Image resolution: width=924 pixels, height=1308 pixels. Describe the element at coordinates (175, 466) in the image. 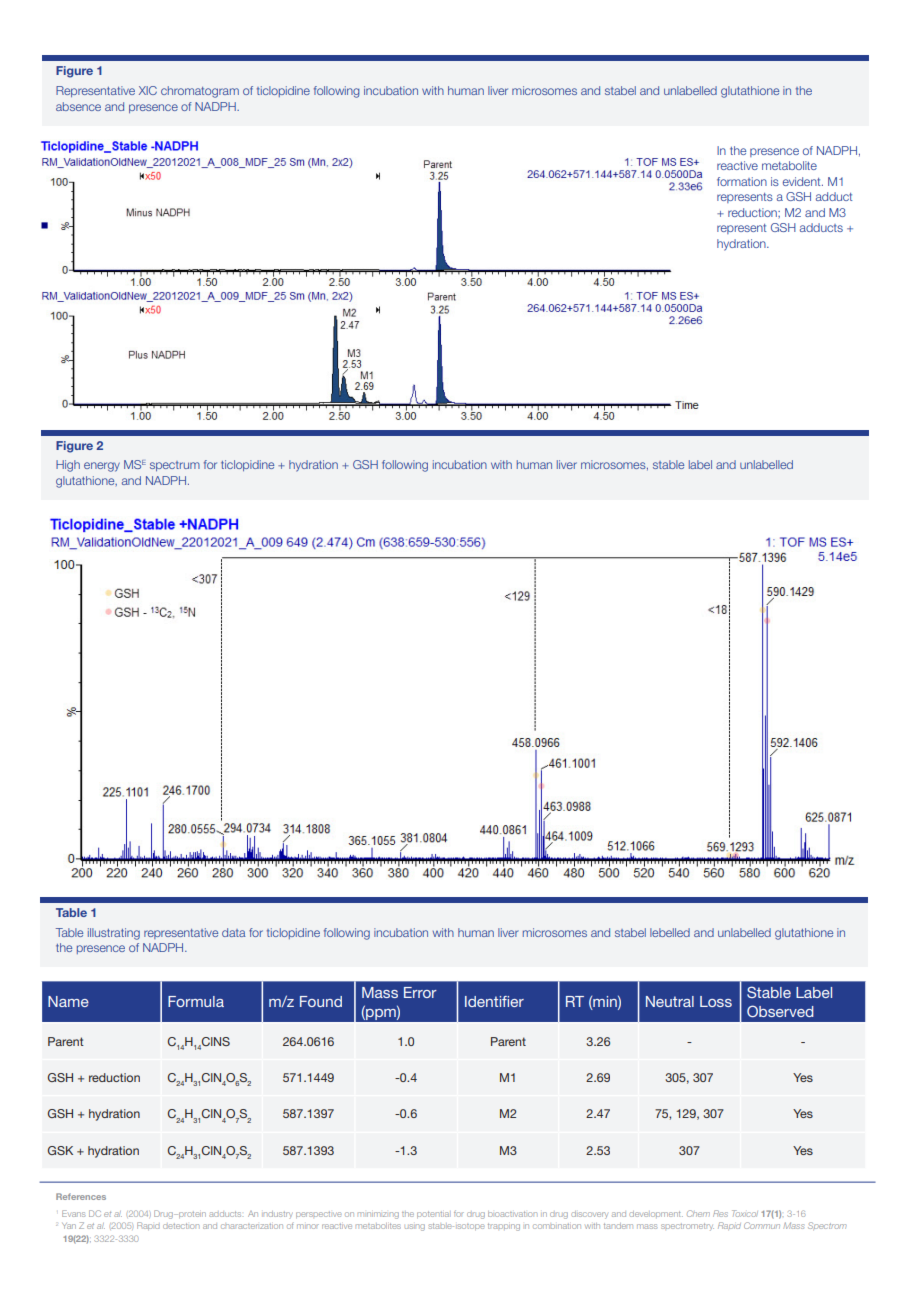

I see `spectrum` at that location.
